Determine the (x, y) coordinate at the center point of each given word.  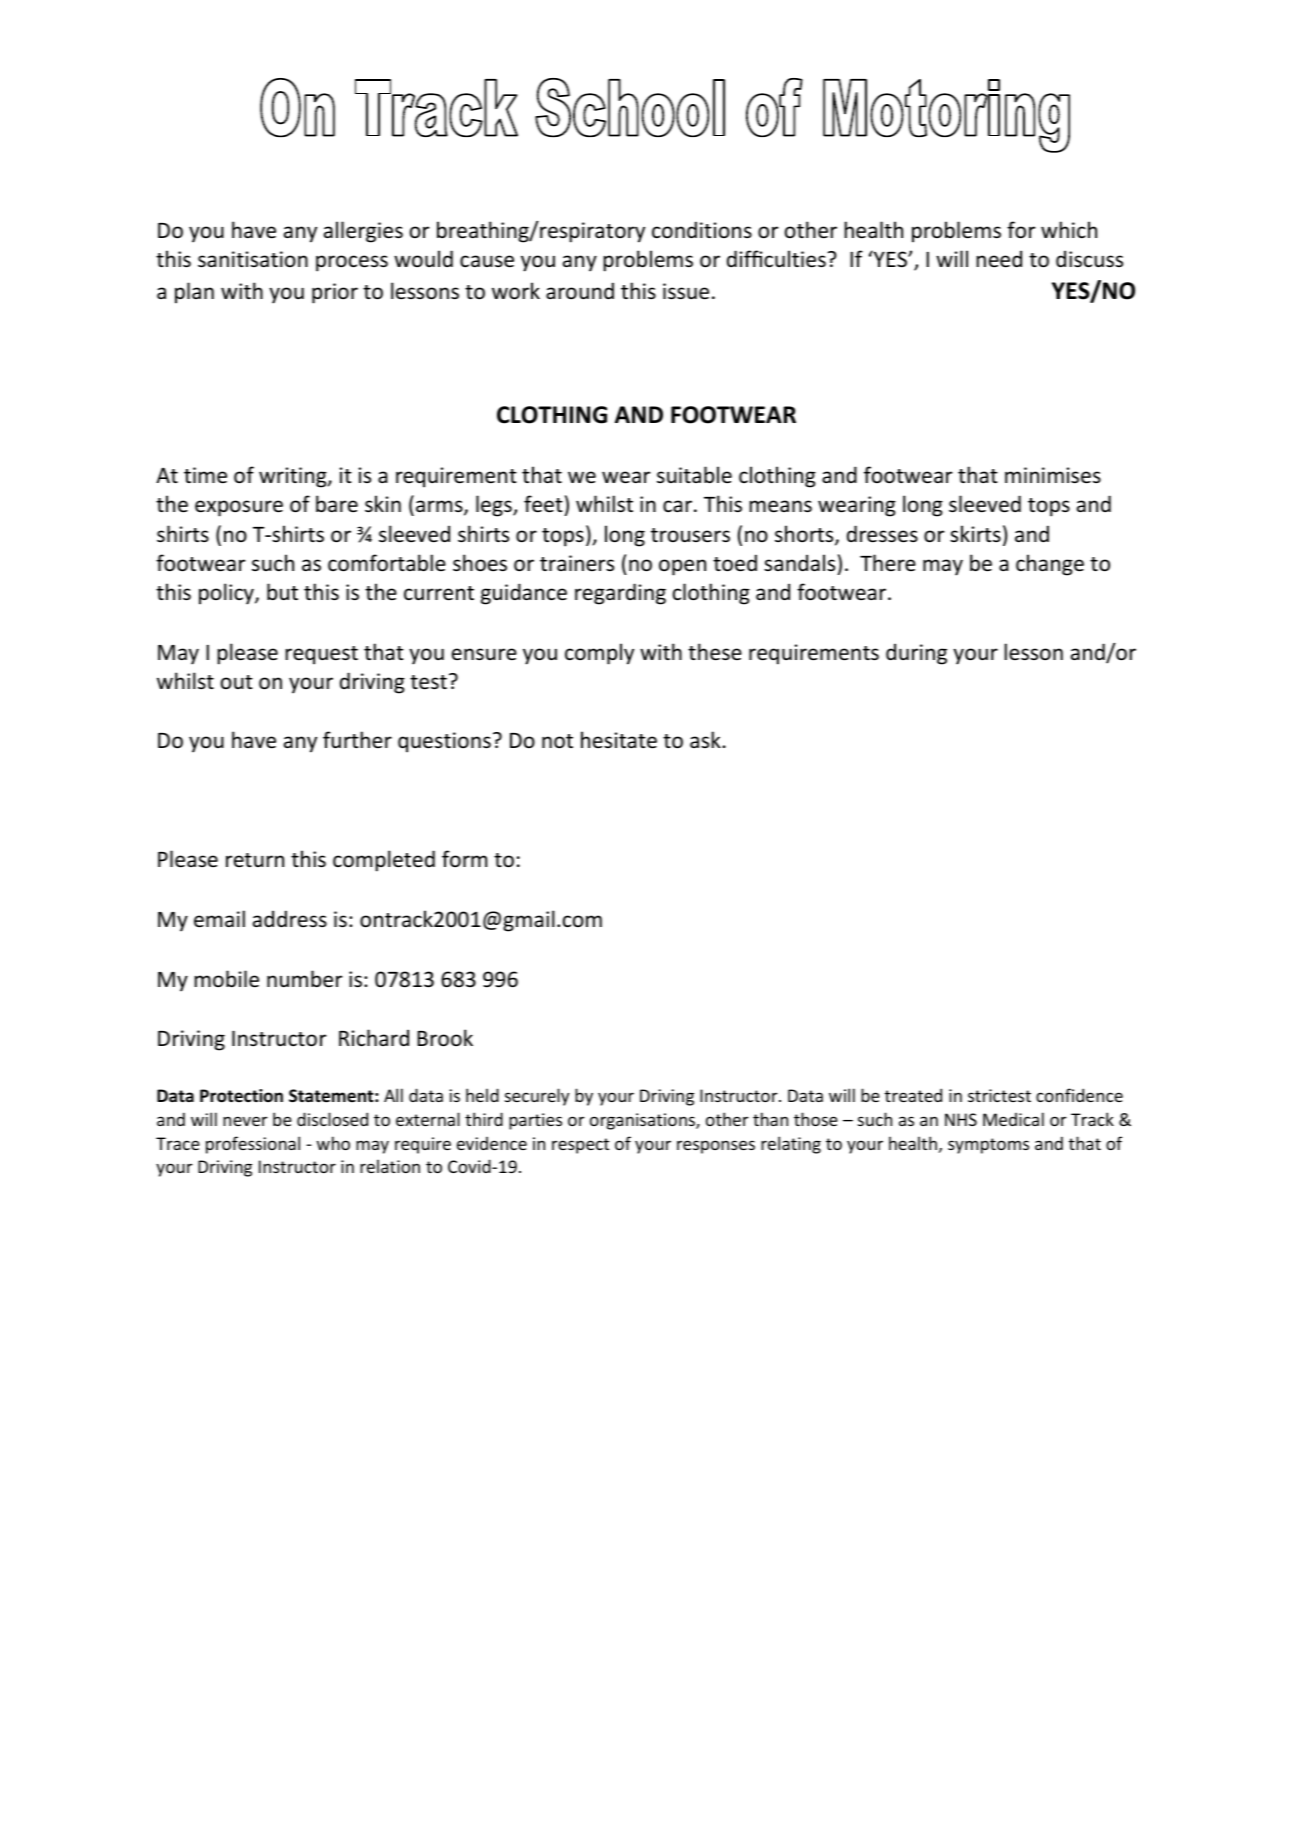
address (290, 918)
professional (253, 1145)
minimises (1053, 475)
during (916, 654)
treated (913, 1095)
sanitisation (253, 259)
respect (580, 1146)
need (999, 259)
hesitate (619, 740)
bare (337, 504)
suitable (694, 474)
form (464, 858)
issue (686, 291)
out (237, 682)
